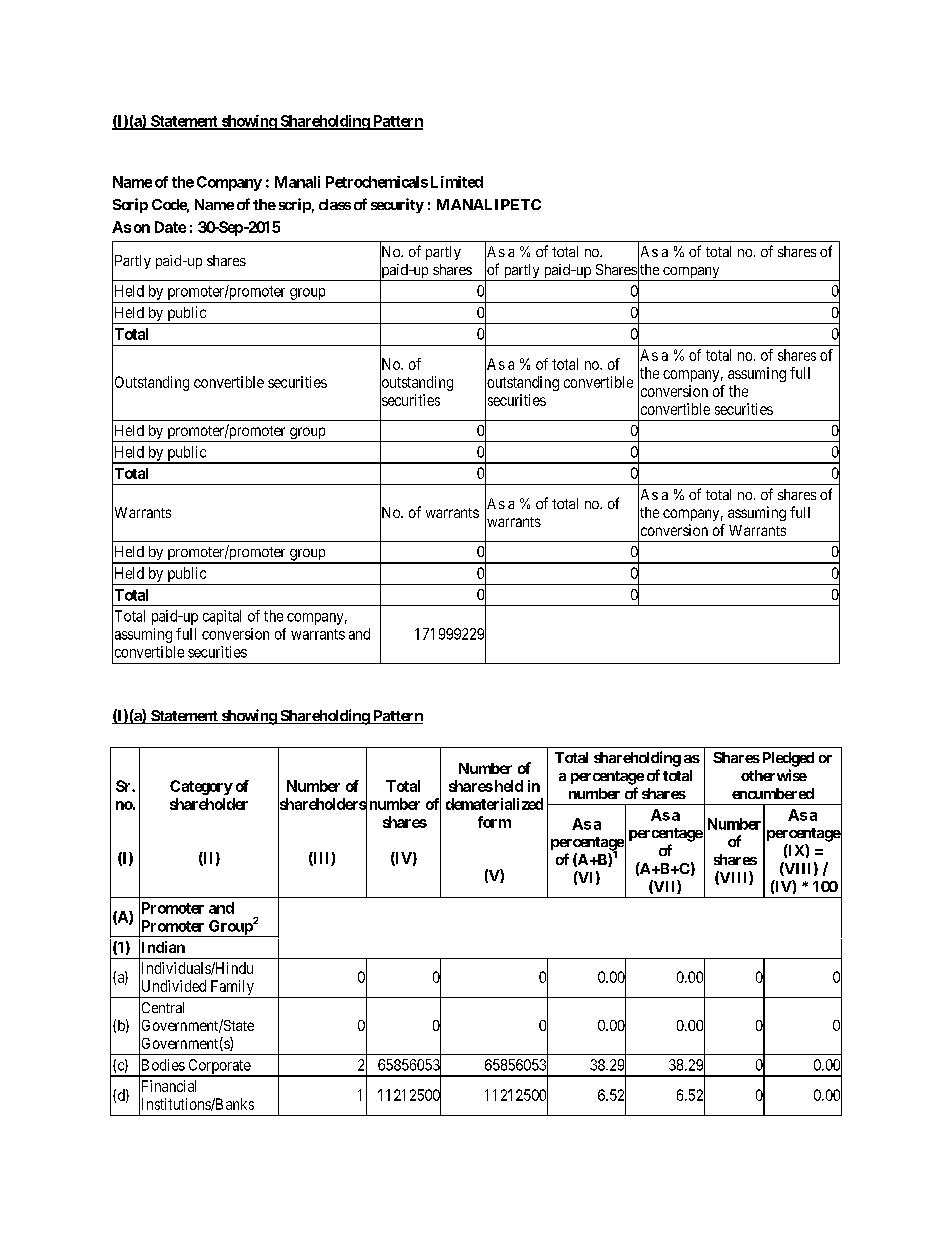  Describe the element at coordinates (786, 759) in the screenshot. I see `Pledged` at that location.
